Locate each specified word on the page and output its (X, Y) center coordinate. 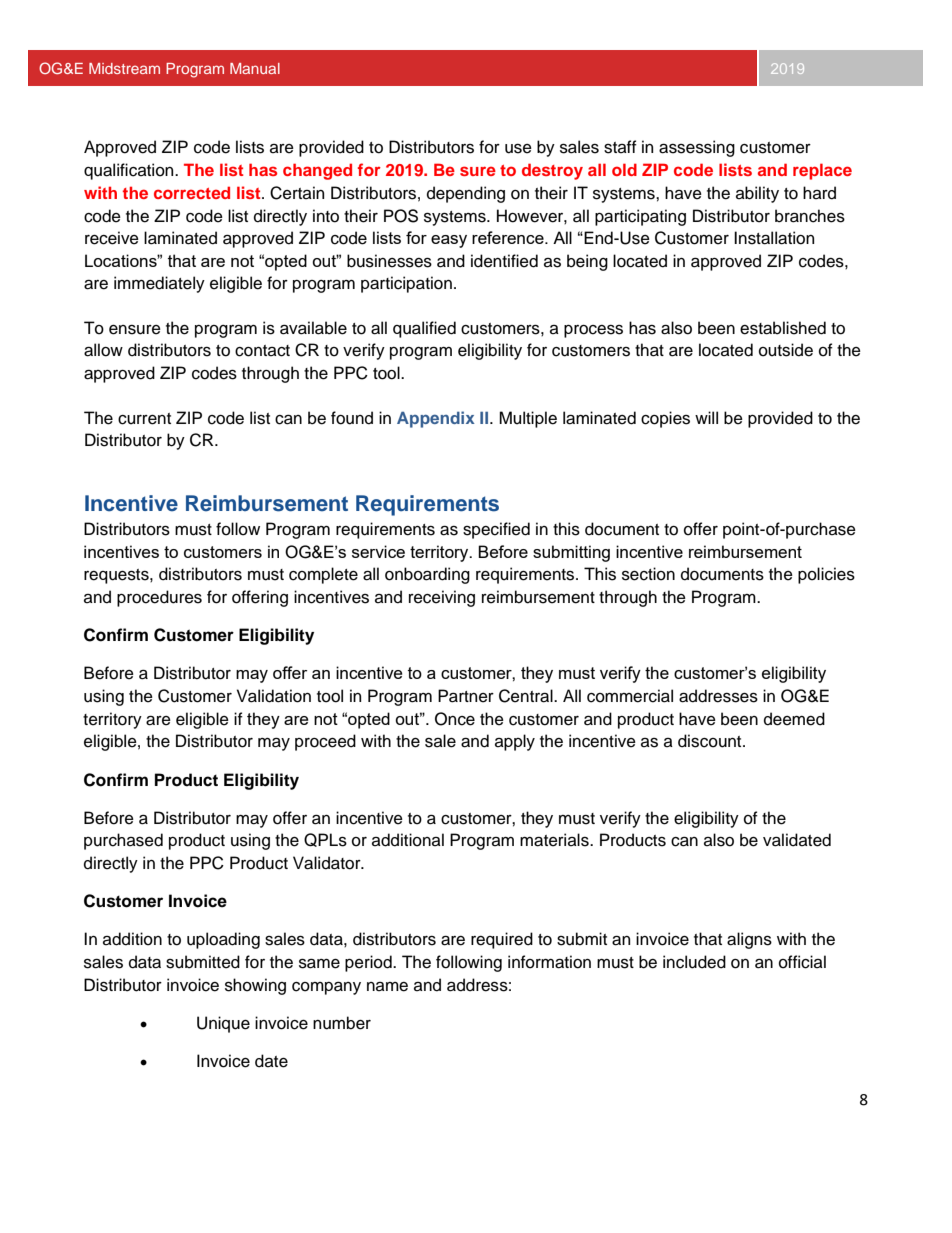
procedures (159, 598)
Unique (223, 1024)
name (387, 987)
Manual (255, 68)
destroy (552, 171)
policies (826, 575)
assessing (697, 148)
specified (496, 530)
